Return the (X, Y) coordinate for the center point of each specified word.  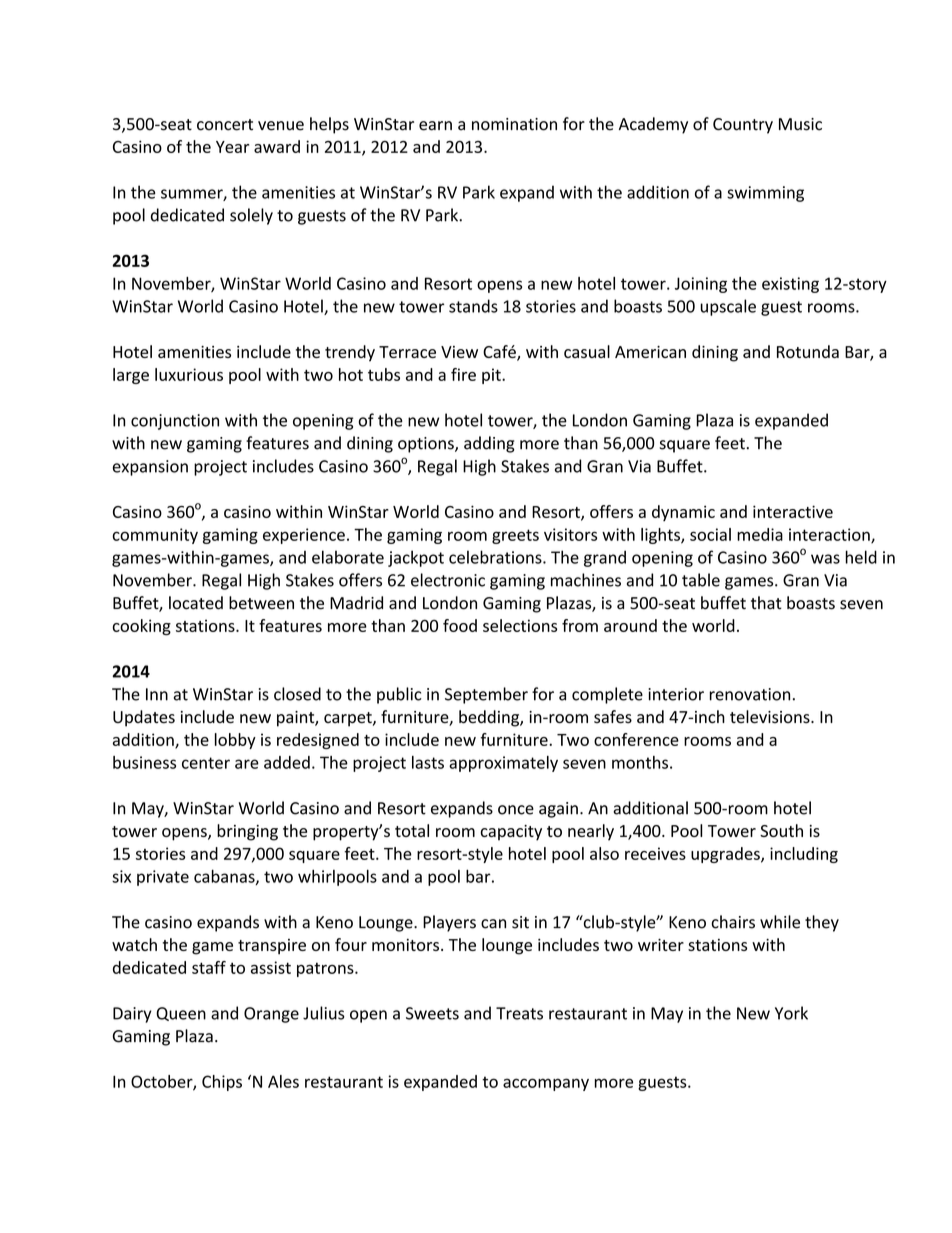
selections (520, 625)
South (781, 830)
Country (743, 126)
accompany (546, 1084)
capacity (511, 833)
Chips (222, 1083)
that (766, 603)
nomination (514, 124)
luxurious (189, 374)
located (196, 603)
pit (492, 376)
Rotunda (808, 351)
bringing (247, 832)
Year (232, 147)
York (791, 1013)
